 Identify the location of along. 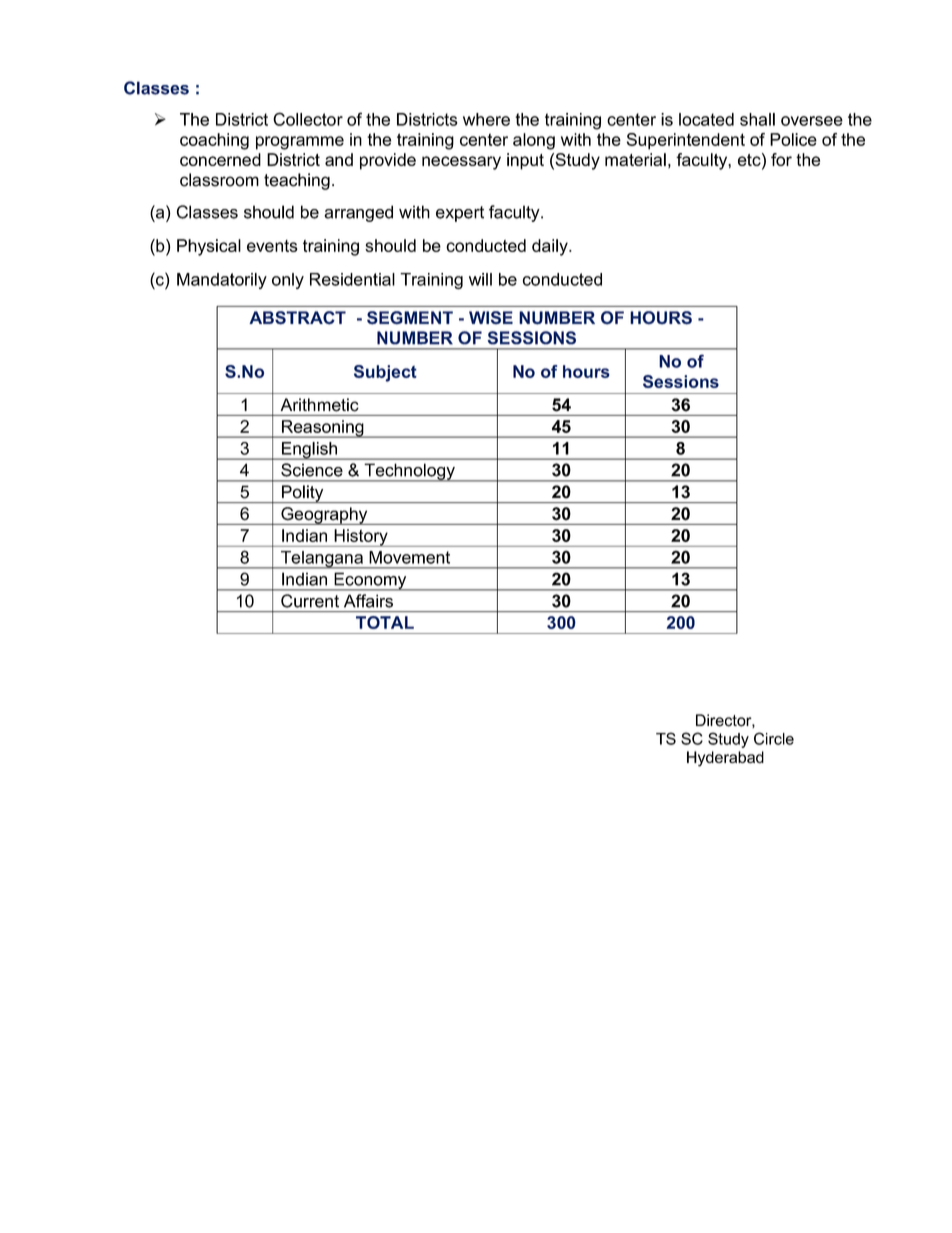
(534, 141).
